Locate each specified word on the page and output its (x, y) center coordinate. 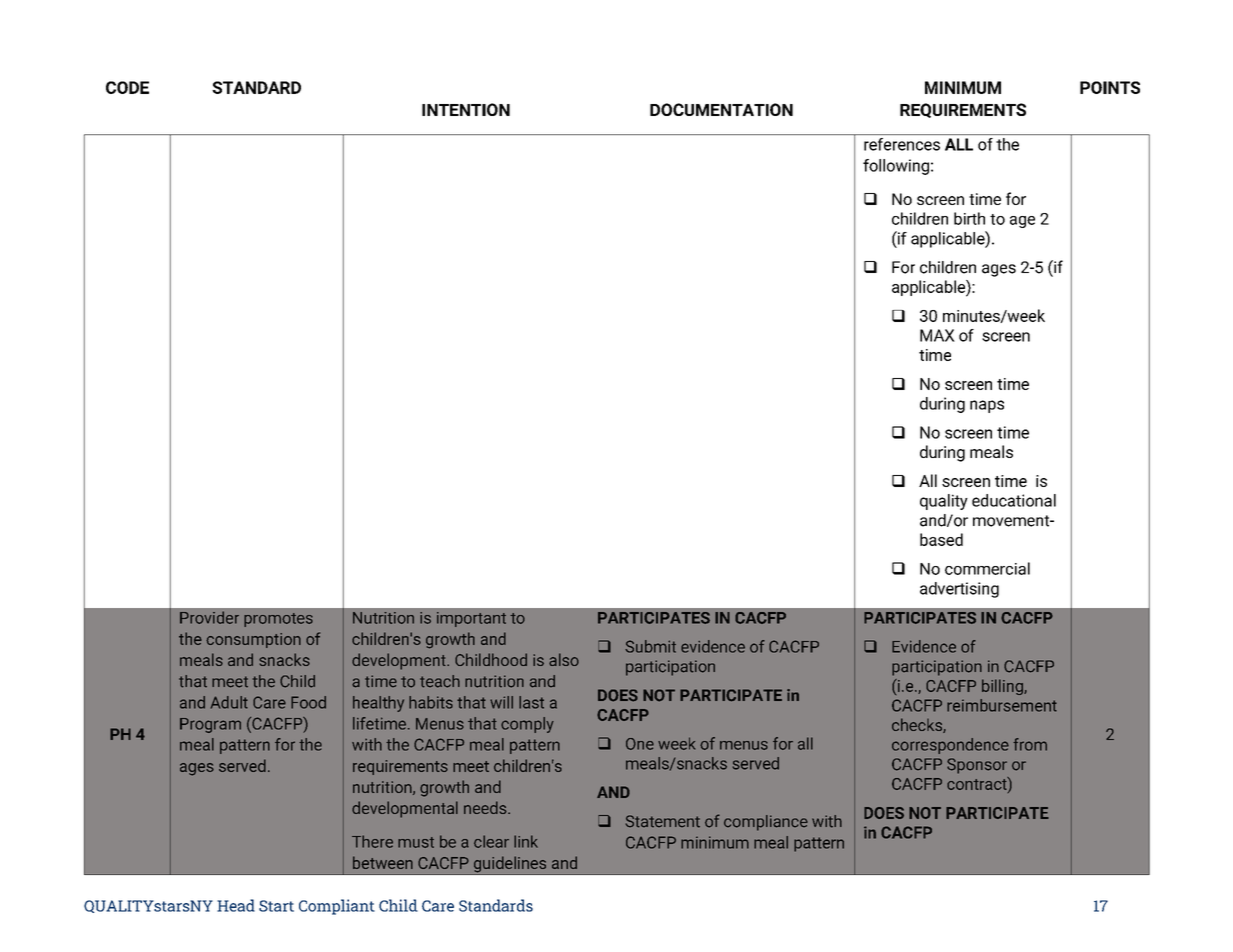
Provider (209, 617)
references (902, 144)
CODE (127, 87)
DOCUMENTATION (721, 109)
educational (1014, 500)
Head (236, 905)
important (471, 619)
